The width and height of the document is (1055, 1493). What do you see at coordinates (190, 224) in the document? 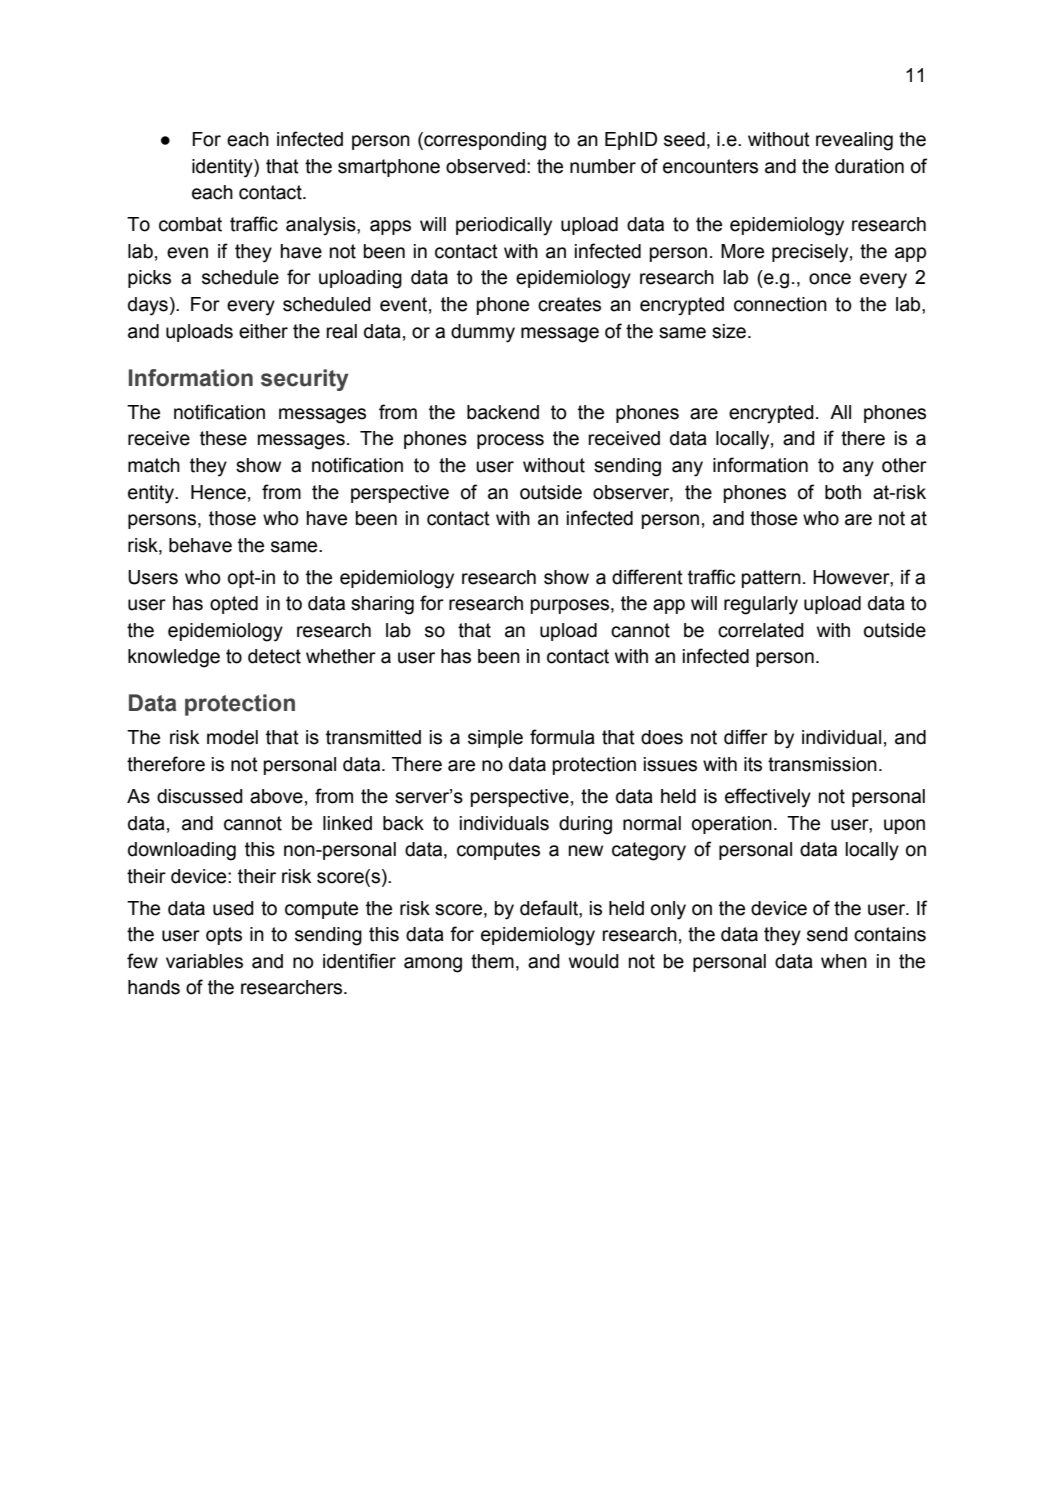
I see `combat` at bounding box center [190, 224].
